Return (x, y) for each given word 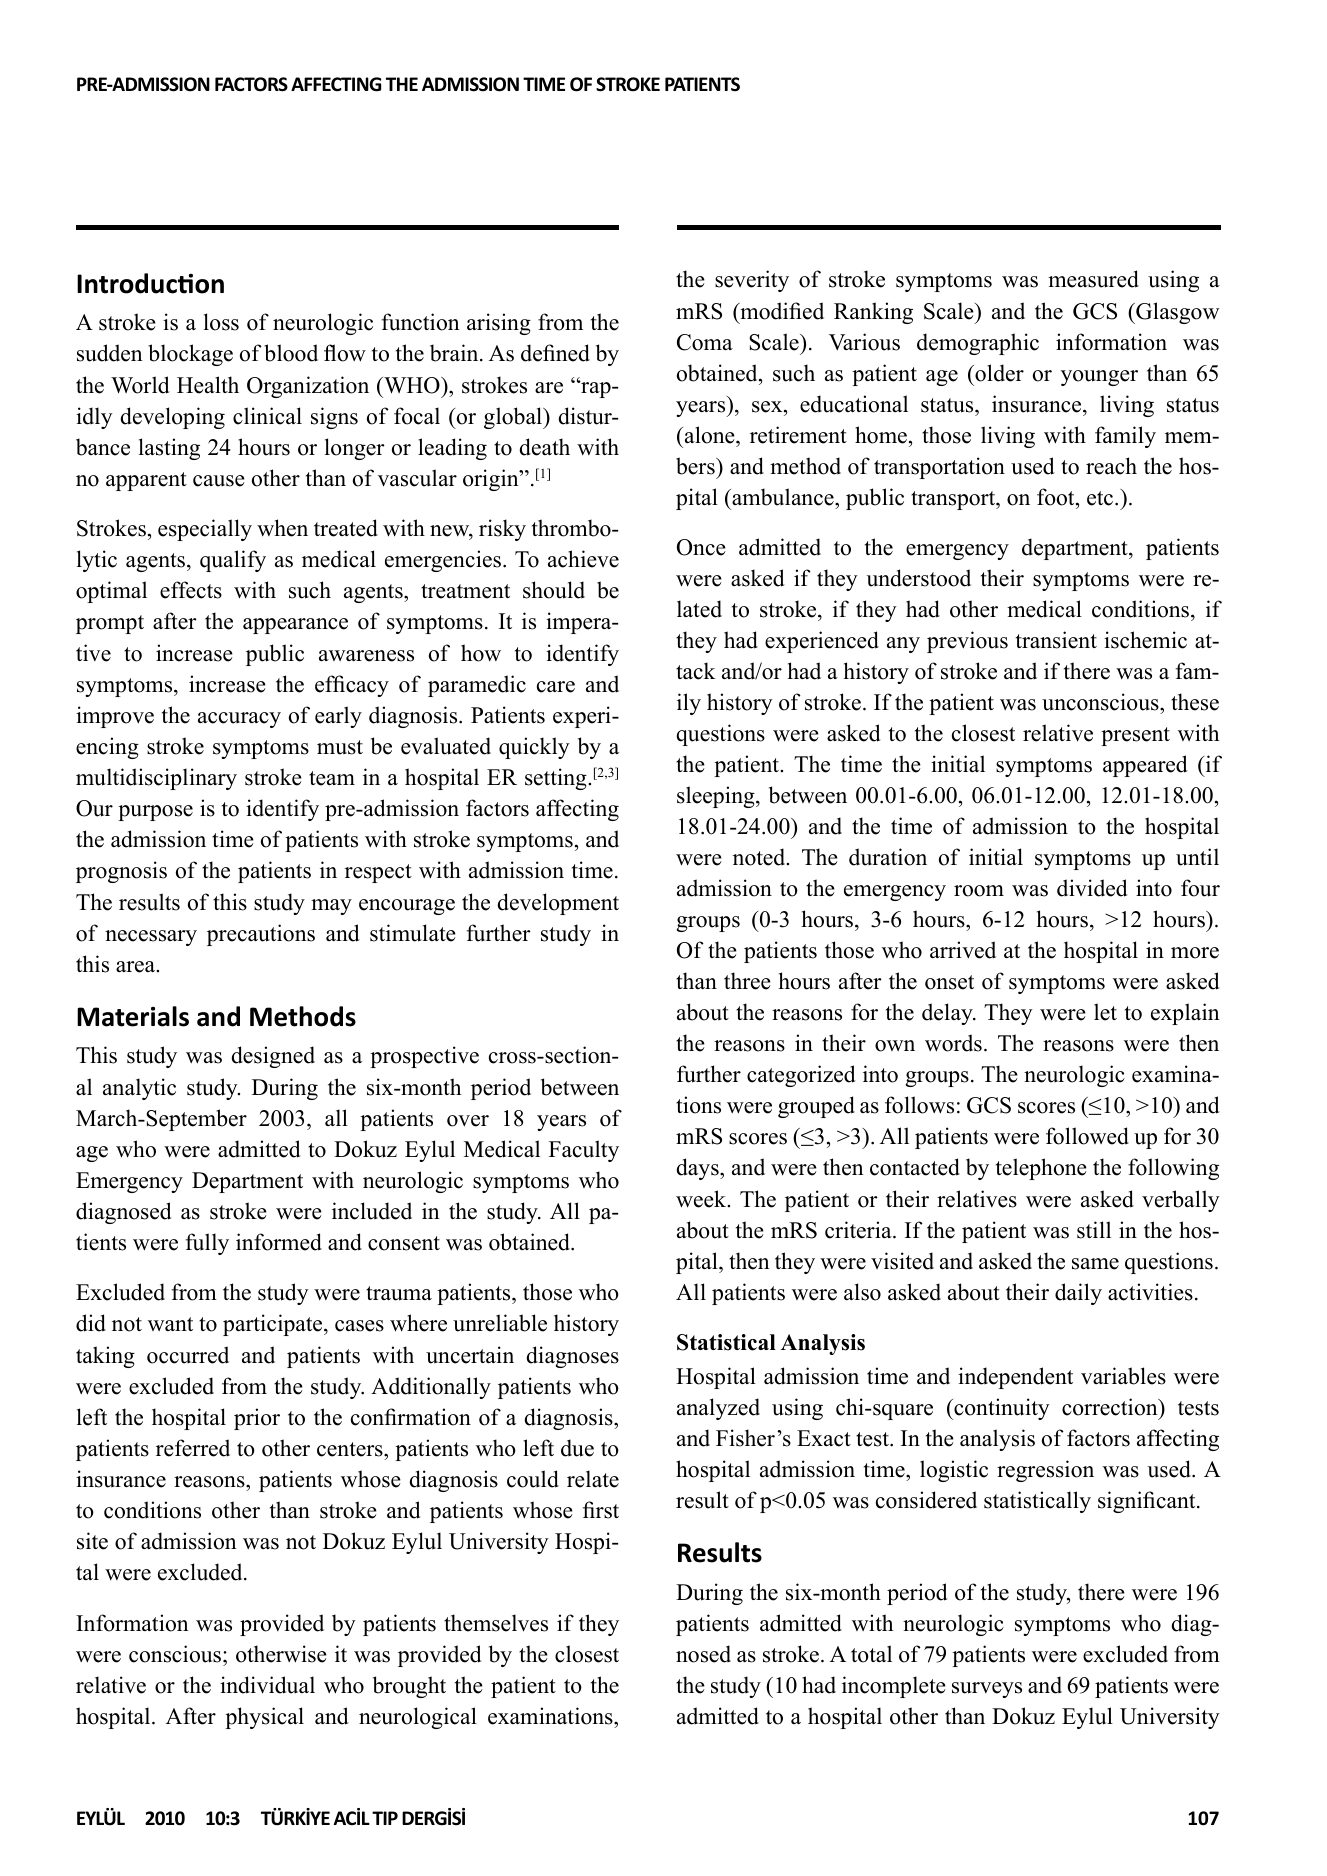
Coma (705, 342)
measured (1093, 279)
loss (221, 322)
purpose (155, 813)
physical (264, 1718)
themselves (496, 1623)
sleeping (717, 797)
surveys (987, 1690)
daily (1078, 1294)
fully (207, 1244)
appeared (1145, 766)
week (702, 1199)
